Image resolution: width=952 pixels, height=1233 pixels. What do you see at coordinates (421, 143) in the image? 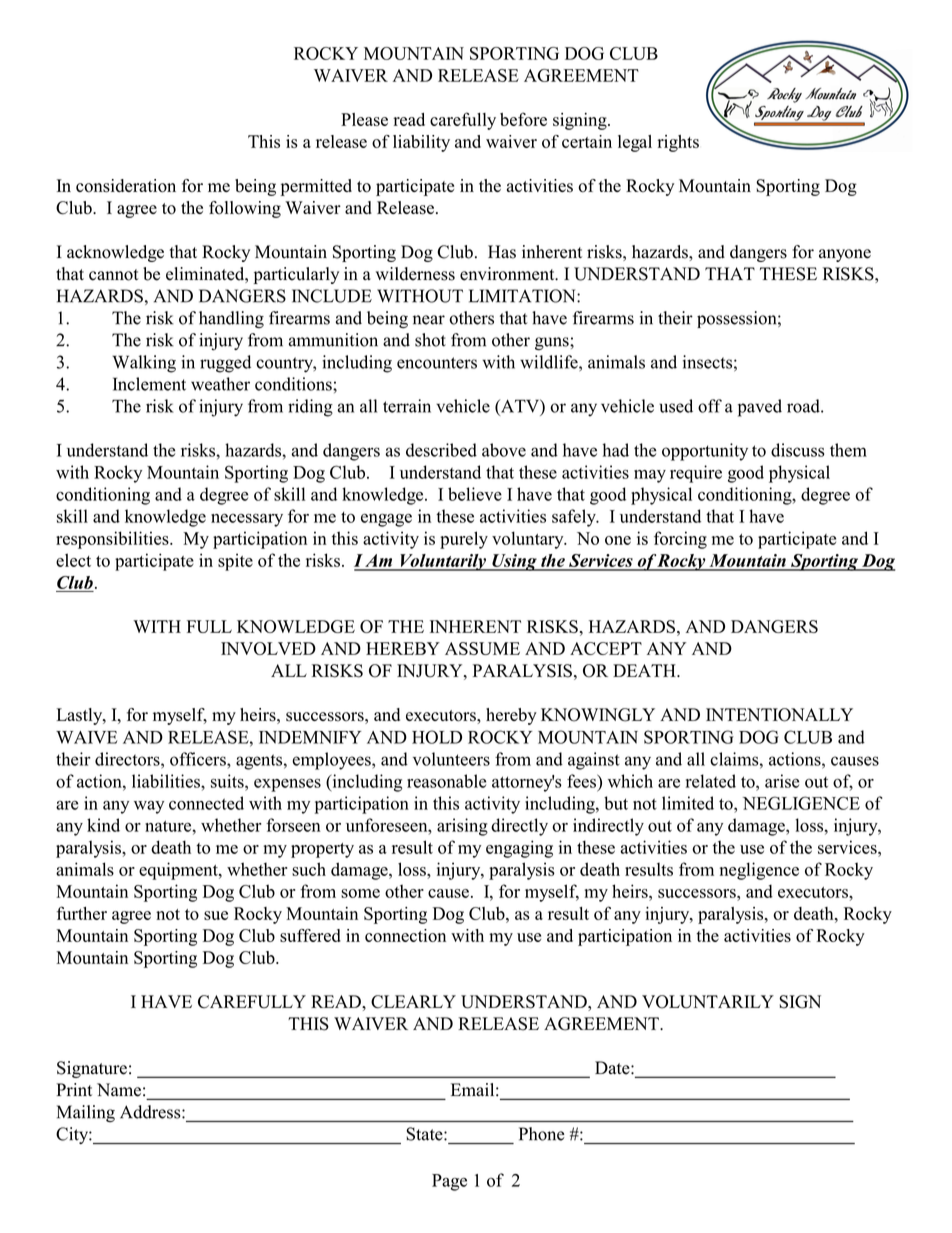
I see `liability` at bounding box center [421, 143].
